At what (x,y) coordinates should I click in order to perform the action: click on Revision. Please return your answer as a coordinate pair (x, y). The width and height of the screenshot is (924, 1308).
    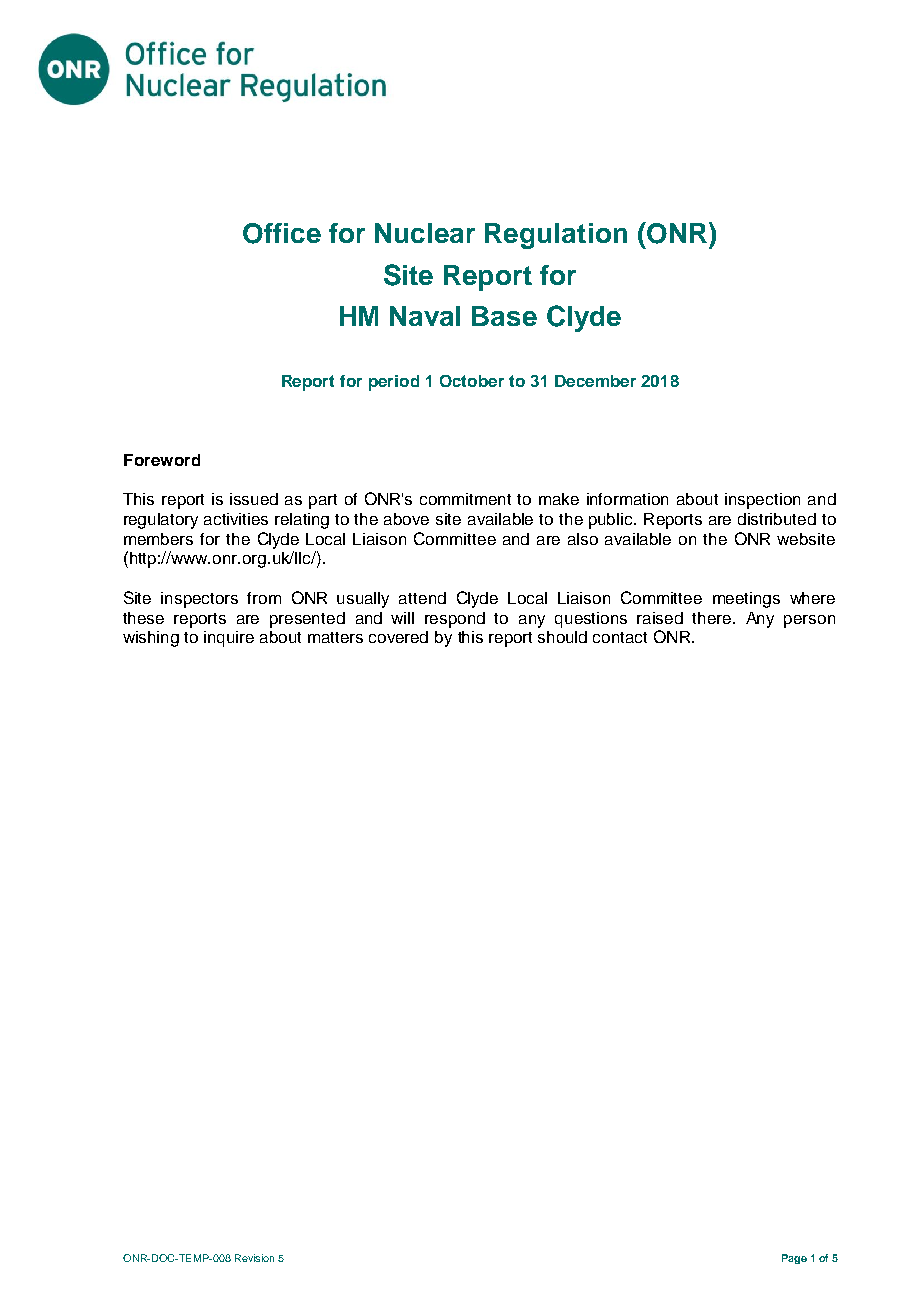
    Looking at the image, I should click on (254, 1258).
